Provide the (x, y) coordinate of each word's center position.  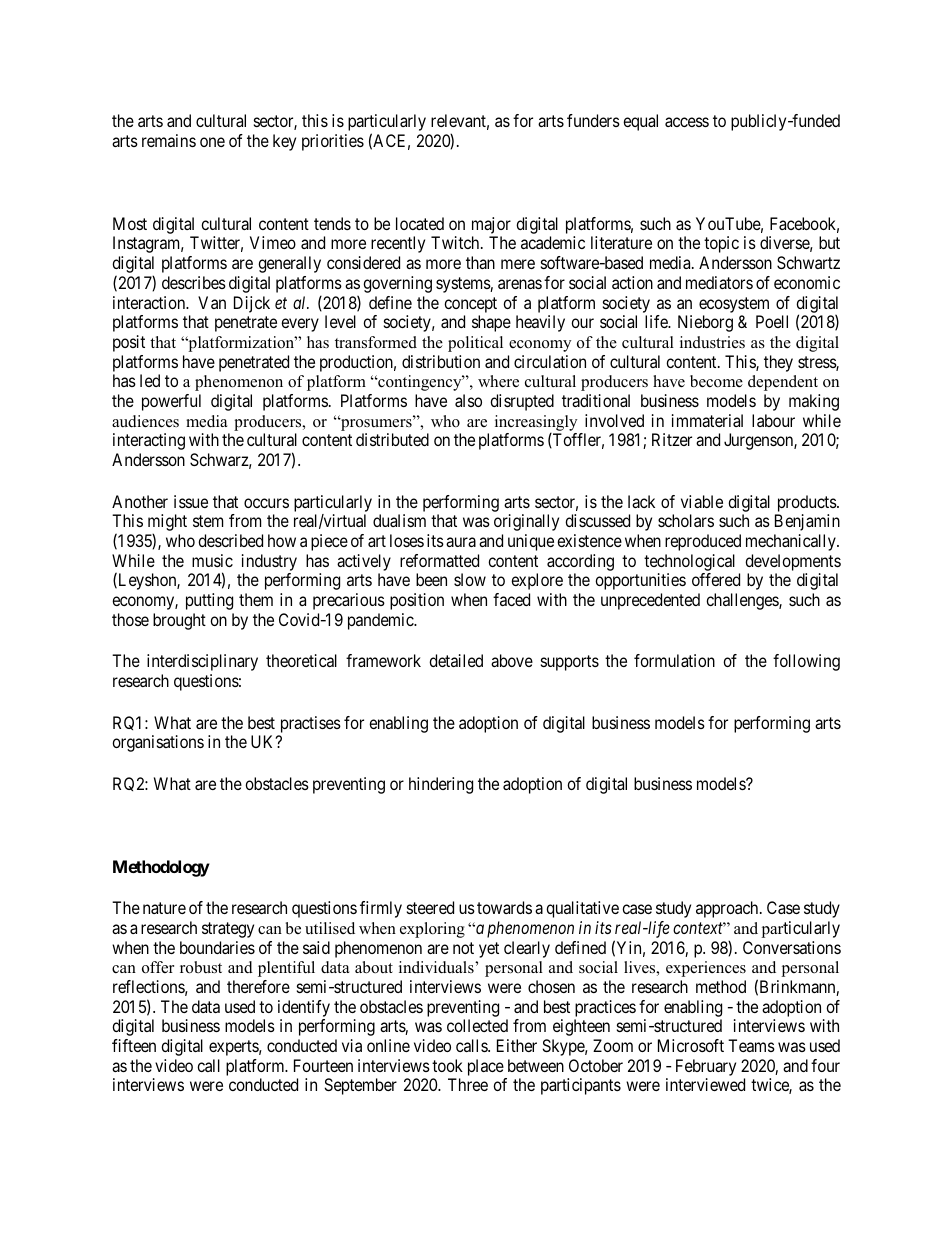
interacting (149, 441)
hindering (441, 785)
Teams (751, 1045)
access (687, 122)
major (491, 227)
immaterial (707, 420)
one (212, 142)
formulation (674, 660)
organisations (158, 743)
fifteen (134, 1045)
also (468, 400)
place (486, 1067)
